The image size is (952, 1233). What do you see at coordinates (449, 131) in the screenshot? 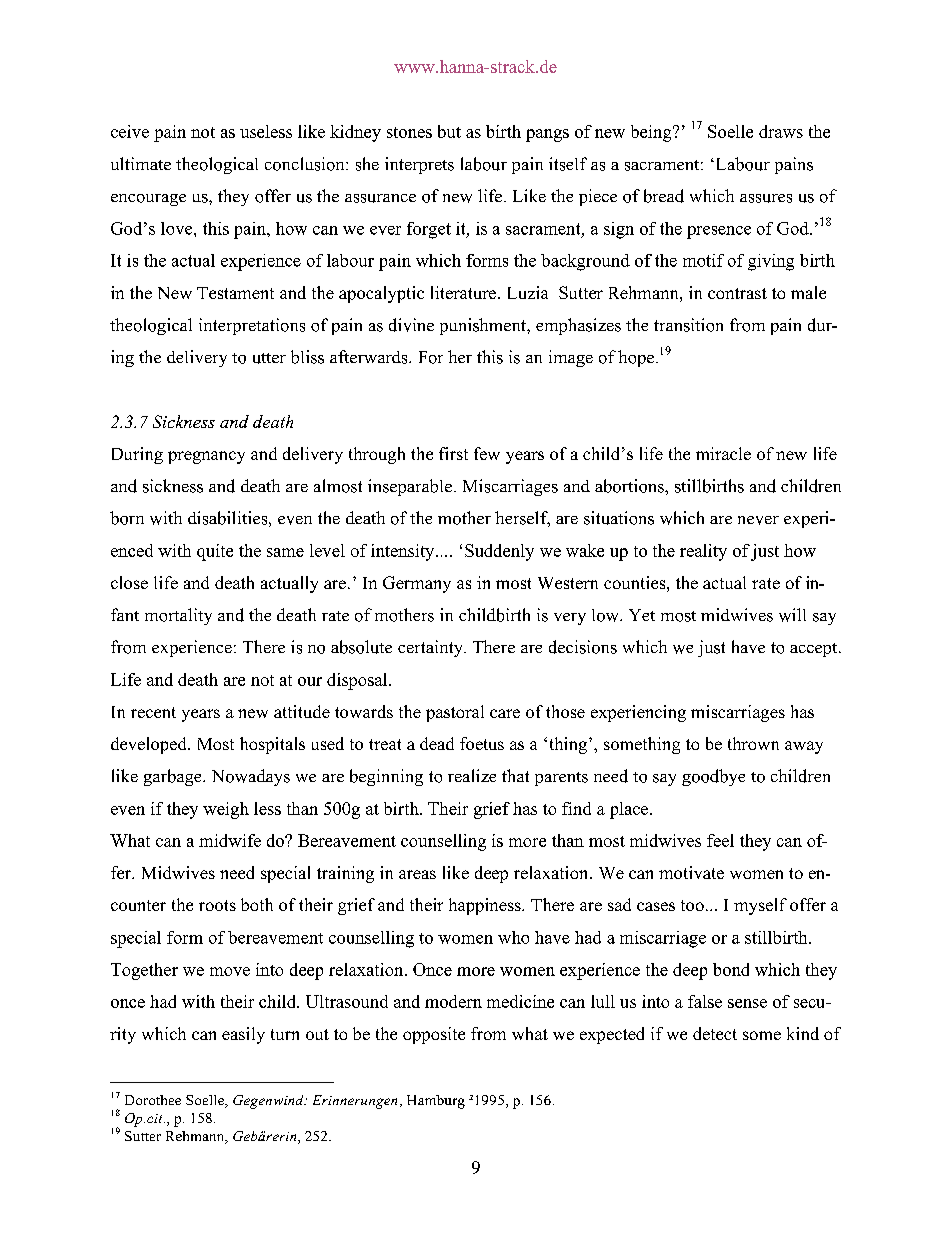
I see `but` at bounding box center [449, 131].
